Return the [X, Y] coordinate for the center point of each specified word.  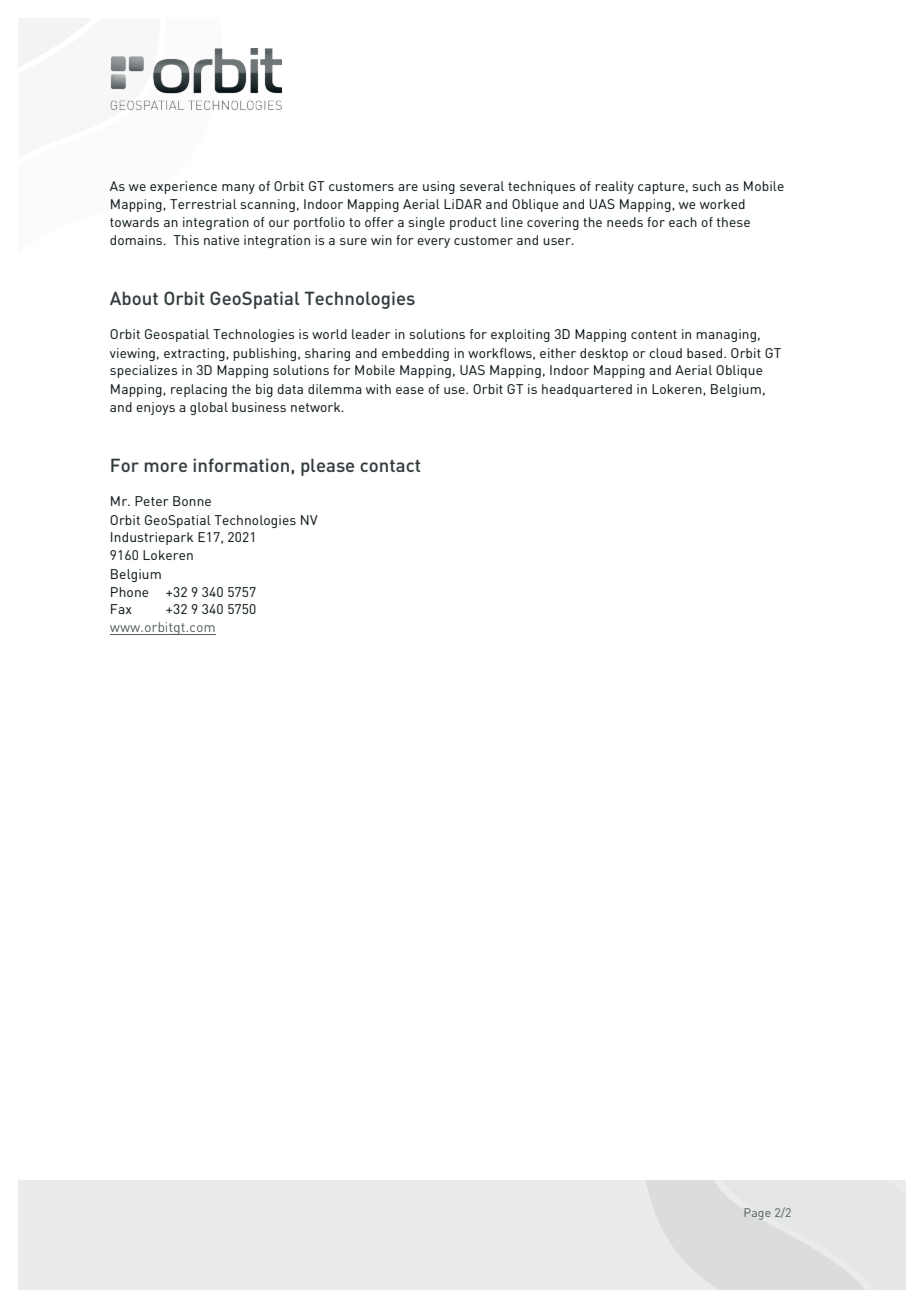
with [378, 389]
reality [614, 187]
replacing [199, 390]
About [134, 298]
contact [390, 466]
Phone [129, 592]
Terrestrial [203, 204]
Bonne [192, 501]
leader [371, 334]
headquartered [587, 390]
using [439, 187]
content [654, 334]
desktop [604, 354]
